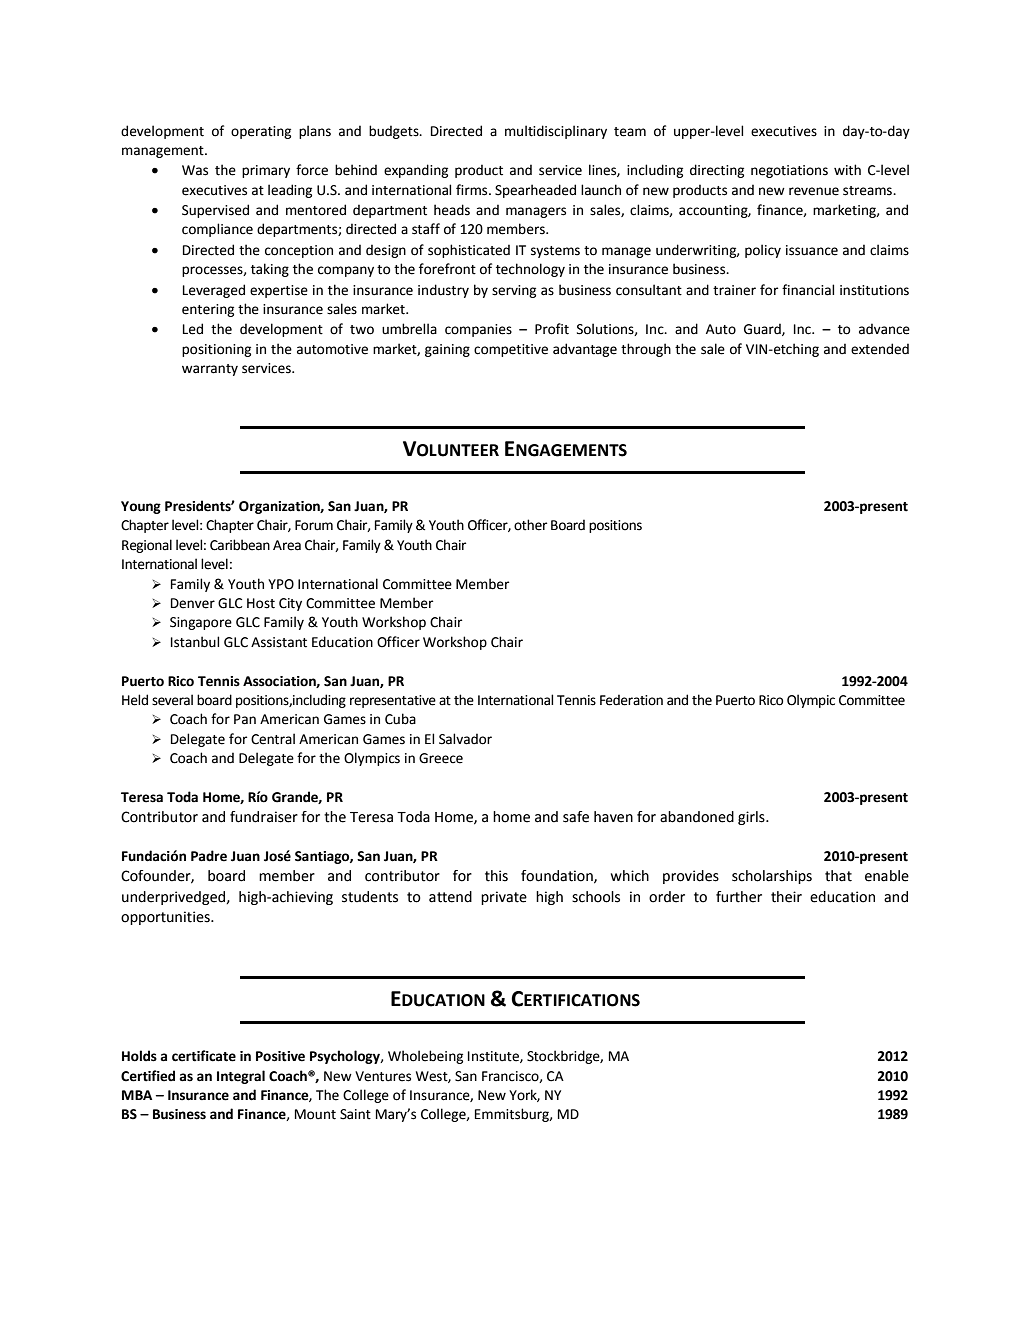  What do you see at coordinates (264, 817) in the screenshot?
I see `fundraiser` at bounding box center [264, 817].
